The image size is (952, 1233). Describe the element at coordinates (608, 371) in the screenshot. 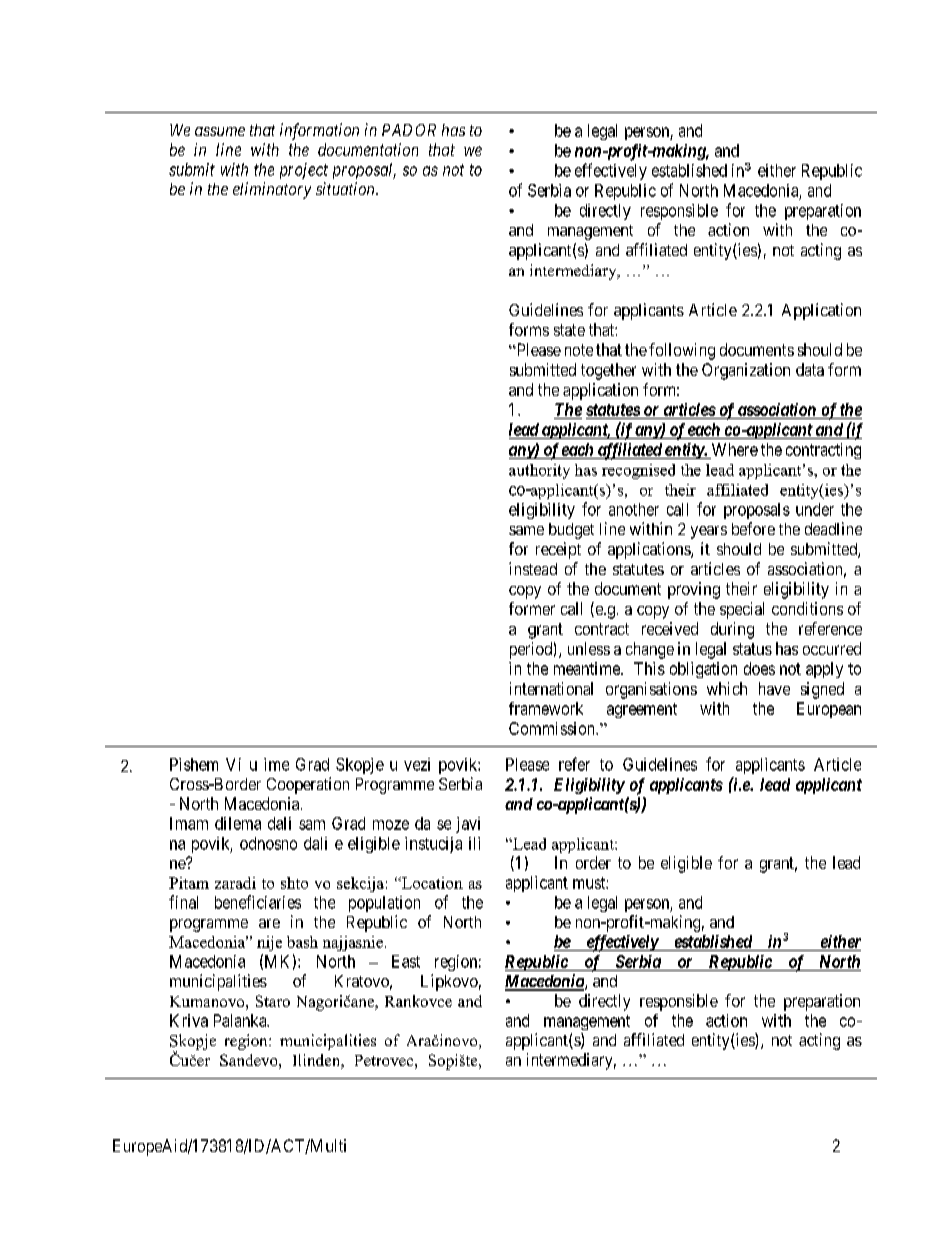

I see `together` at that location.
